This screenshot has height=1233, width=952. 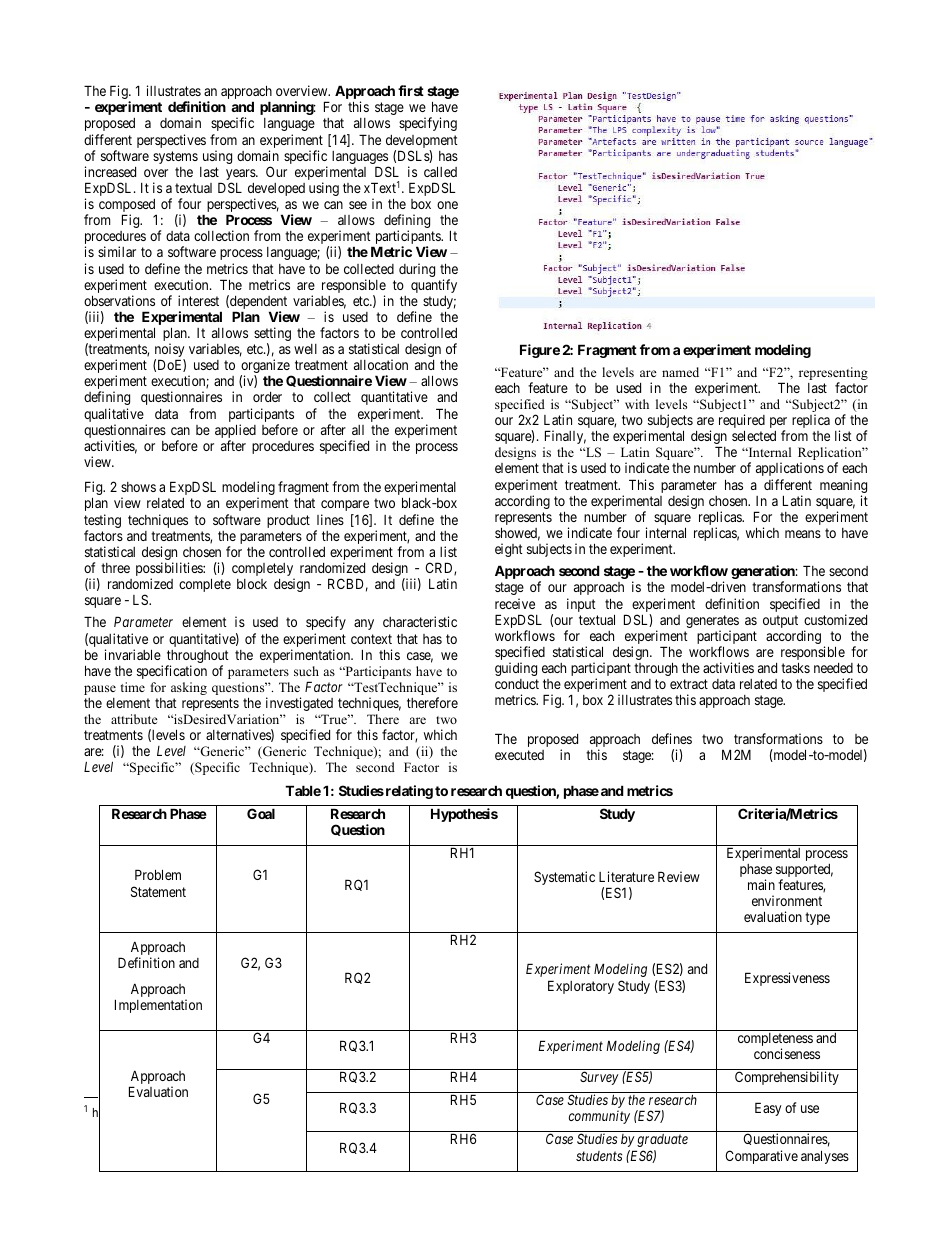 I want to click on eight, so click(x=509, y=550).
